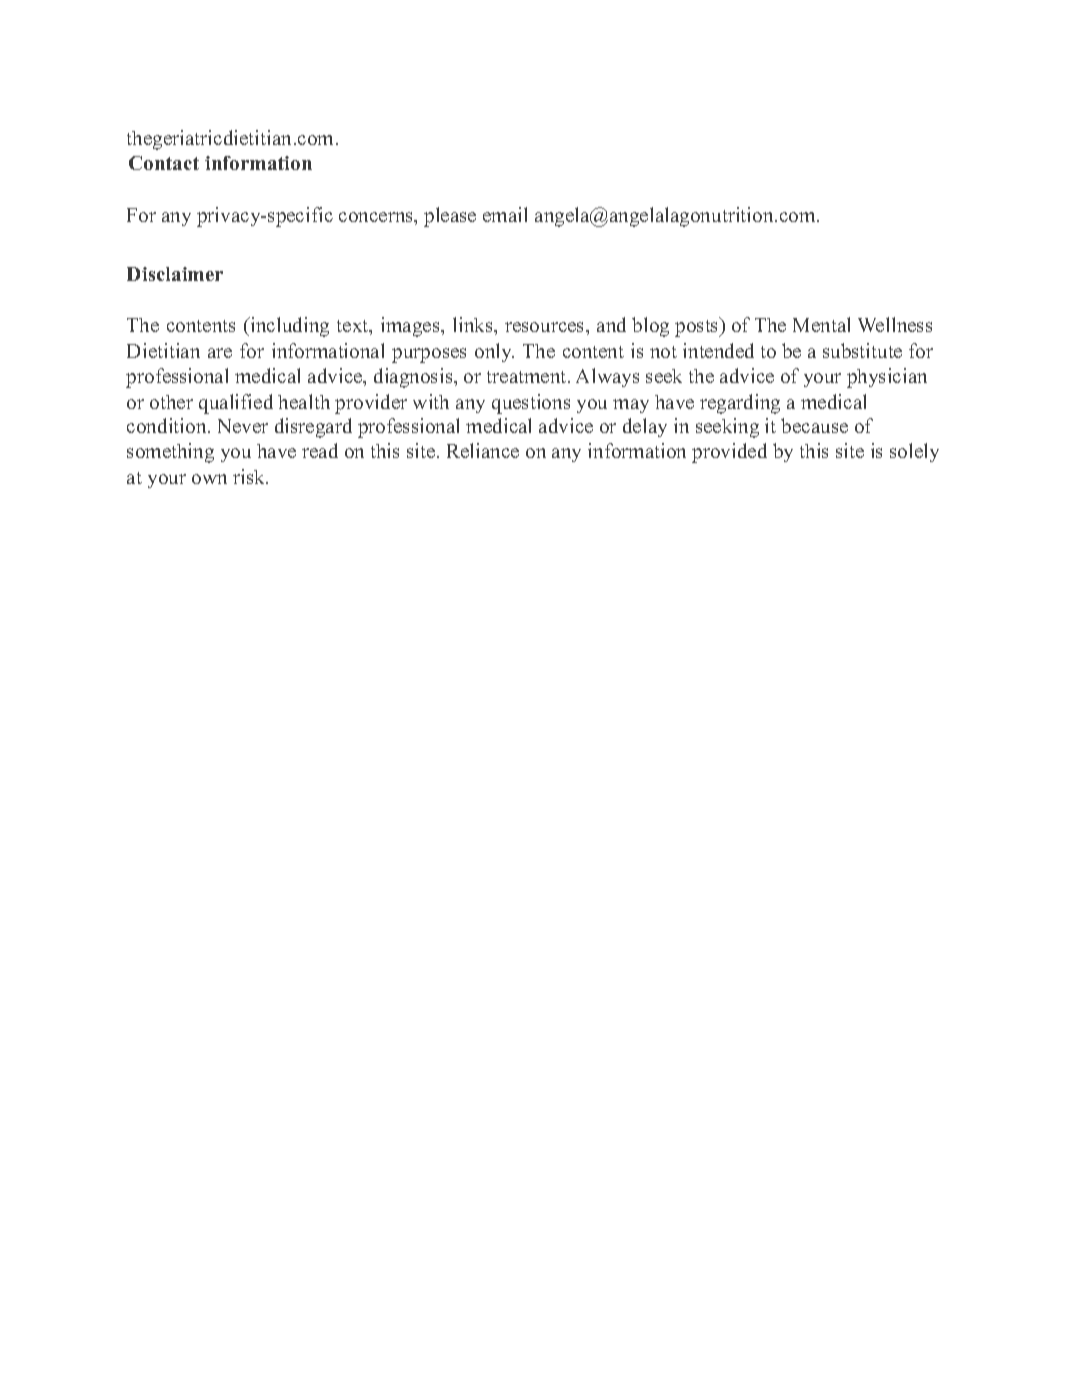  What do you see at coordinates (821, 324) in the screenshot?
I see `Mental` at bounding box center [821, 324].
